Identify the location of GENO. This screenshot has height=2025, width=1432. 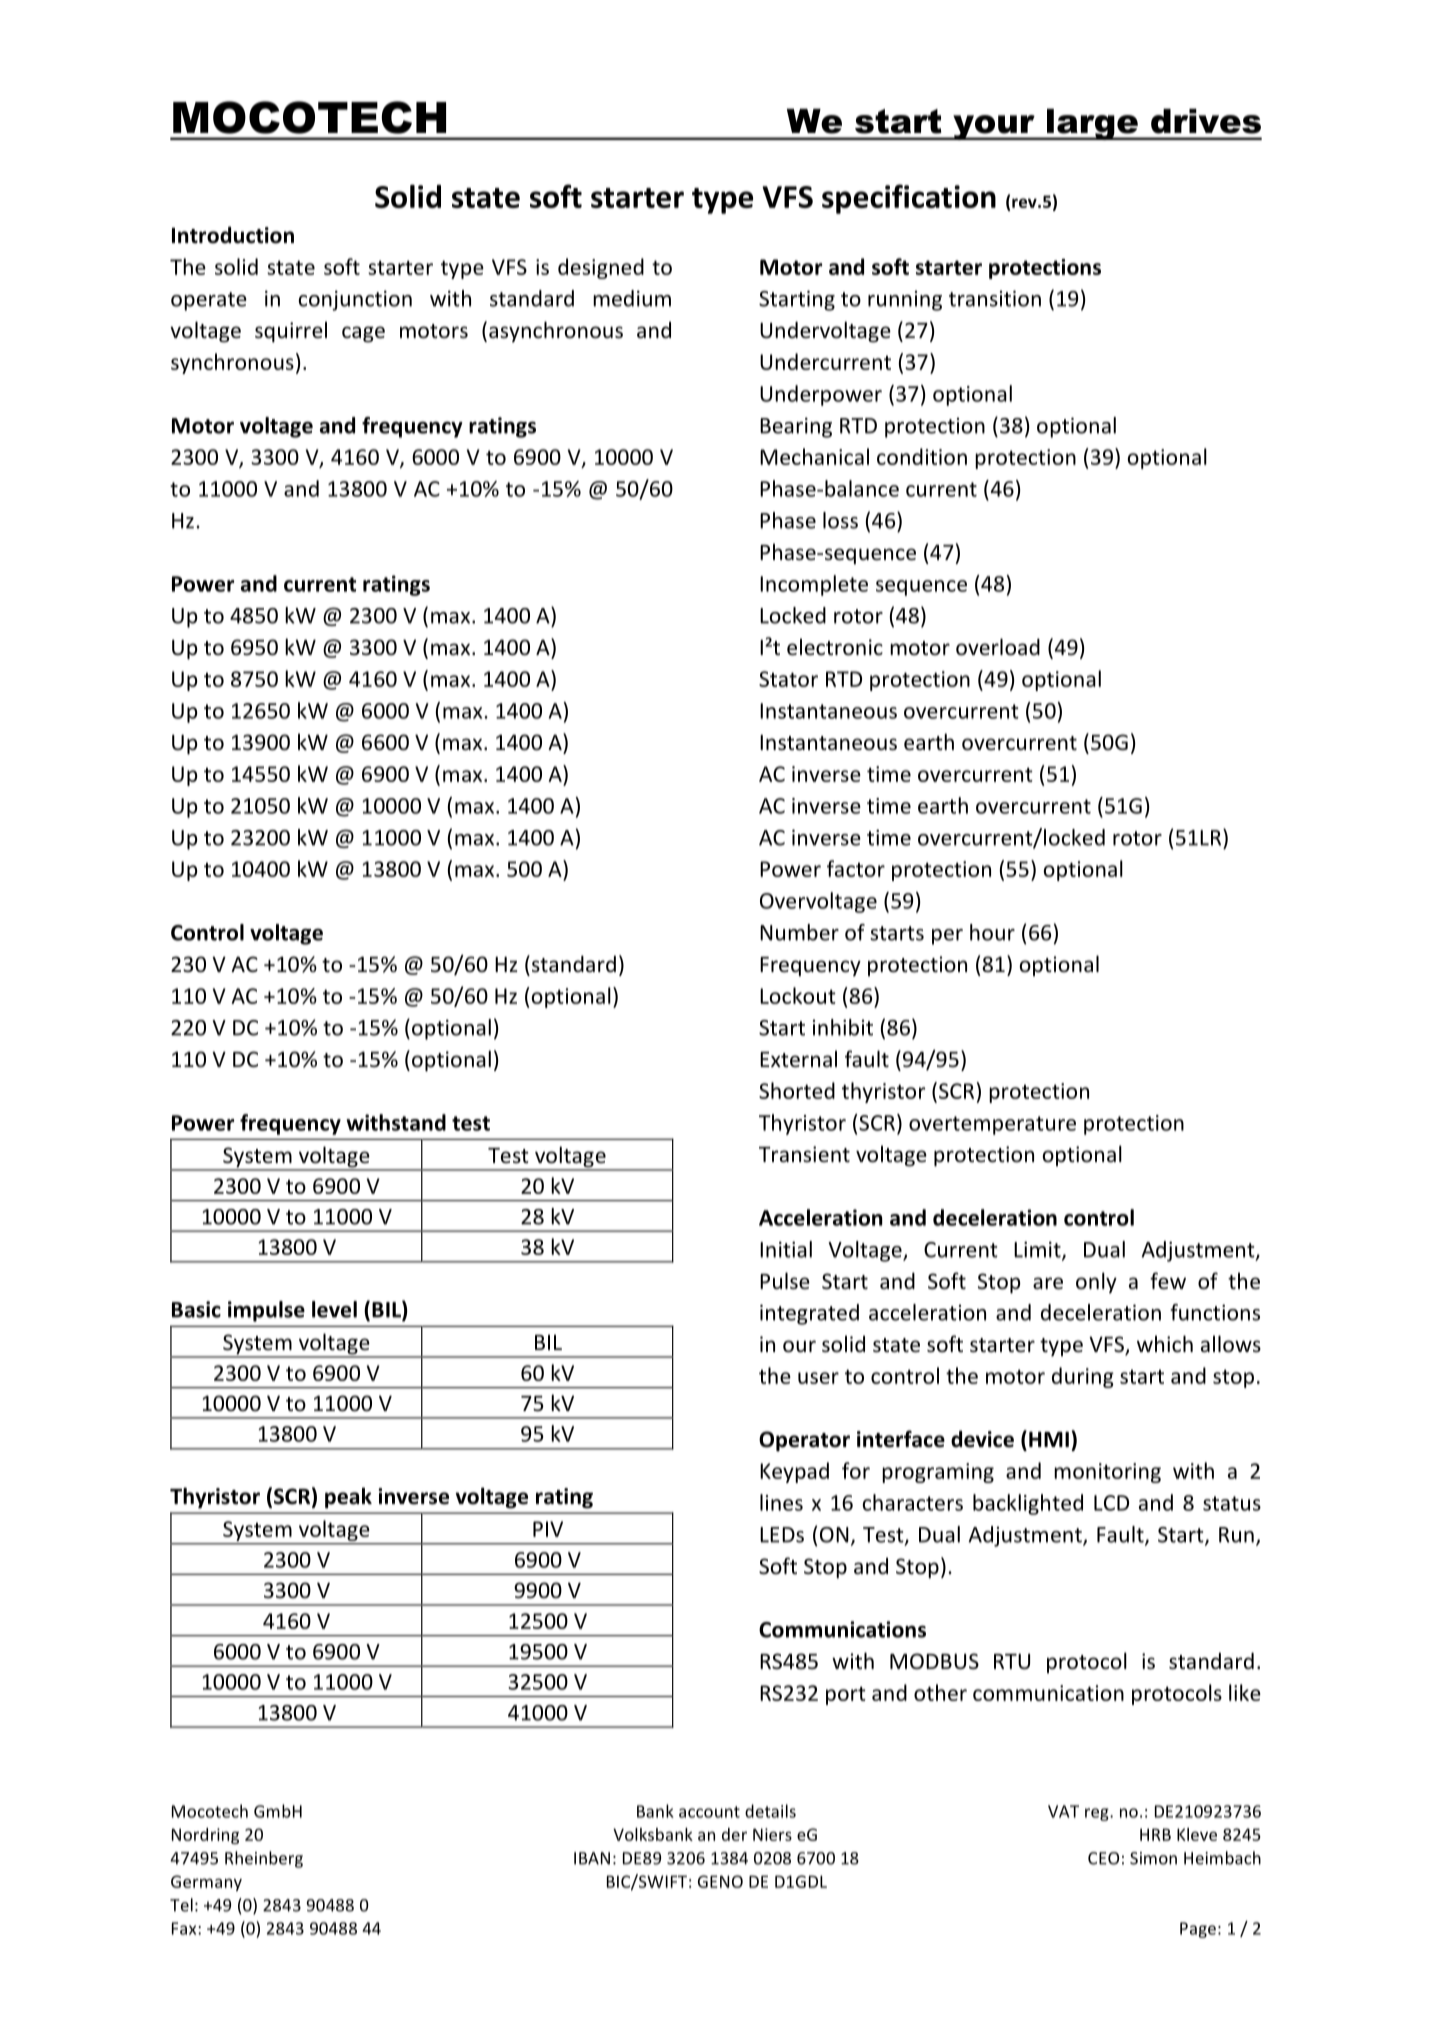
(720, 1881).
